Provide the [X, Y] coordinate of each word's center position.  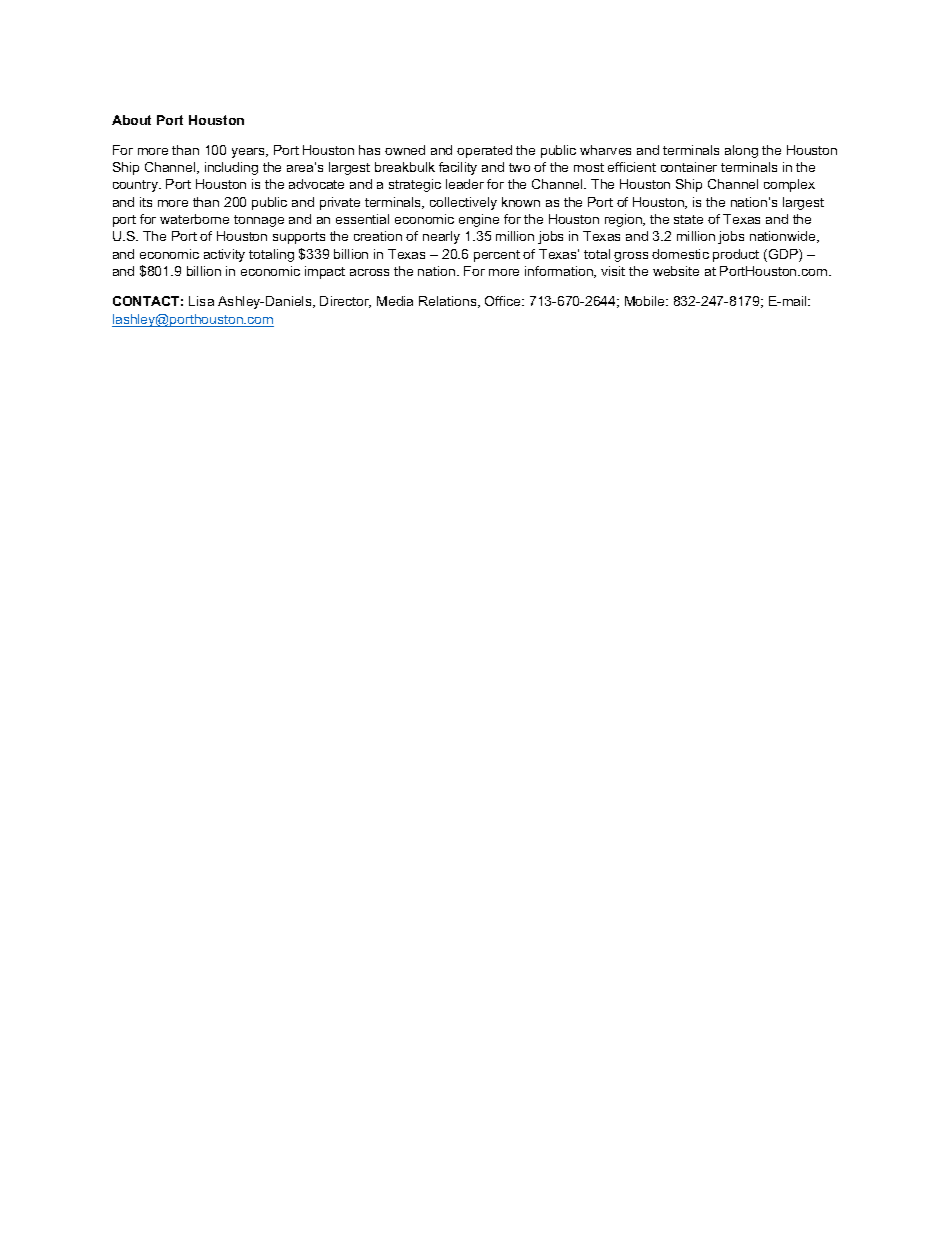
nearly [441, 237]
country [136, 186]
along [741, 151]
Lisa [201, 301]
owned [405, 150]
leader [465, 184]
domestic [680, 254]
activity [224, 255]
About [131, 120]
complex [789, 185]
